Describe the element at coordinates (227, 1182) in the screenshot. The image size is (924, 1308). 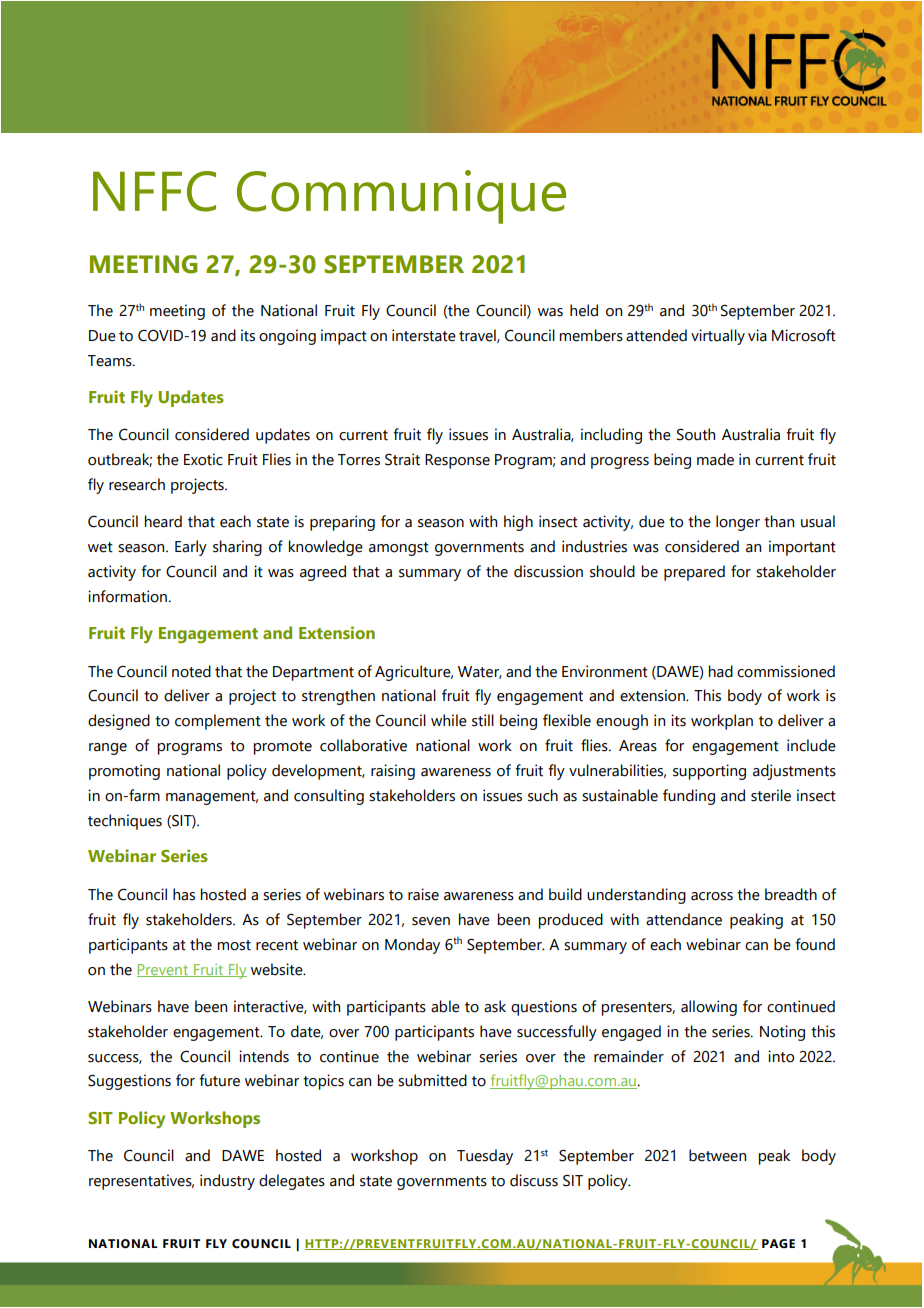
I see `industry` at that location.
